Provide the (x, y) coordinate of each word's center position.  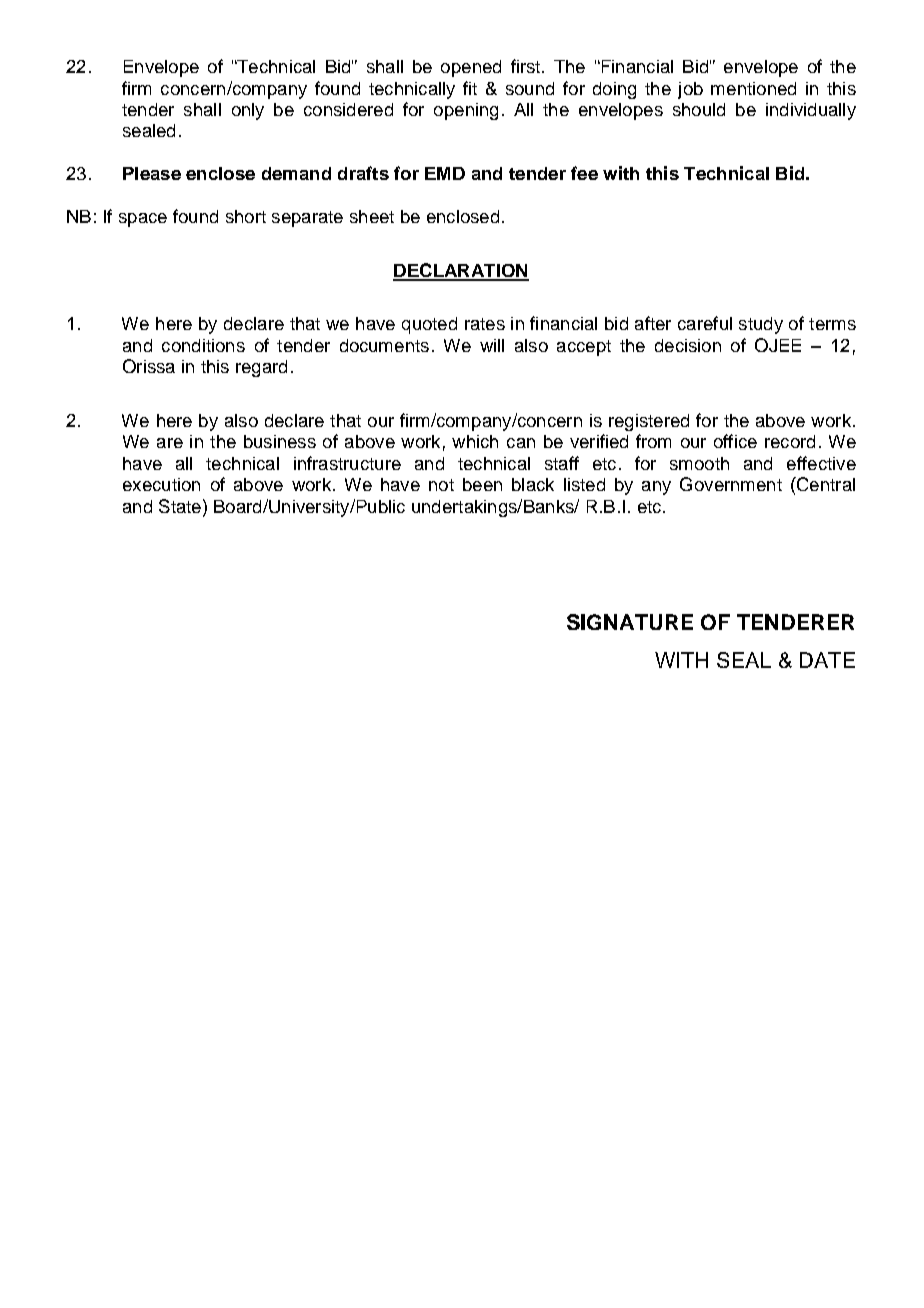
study (761, 325)
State (180, 506)
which (475, 441)
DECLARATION (461, 271)
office (735, 441)
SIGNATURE (630, 622)
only (248, 111)
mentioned (753, 88)
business (280, 441)
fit (470, 88)
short (246, 216)
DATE (827, 660)
